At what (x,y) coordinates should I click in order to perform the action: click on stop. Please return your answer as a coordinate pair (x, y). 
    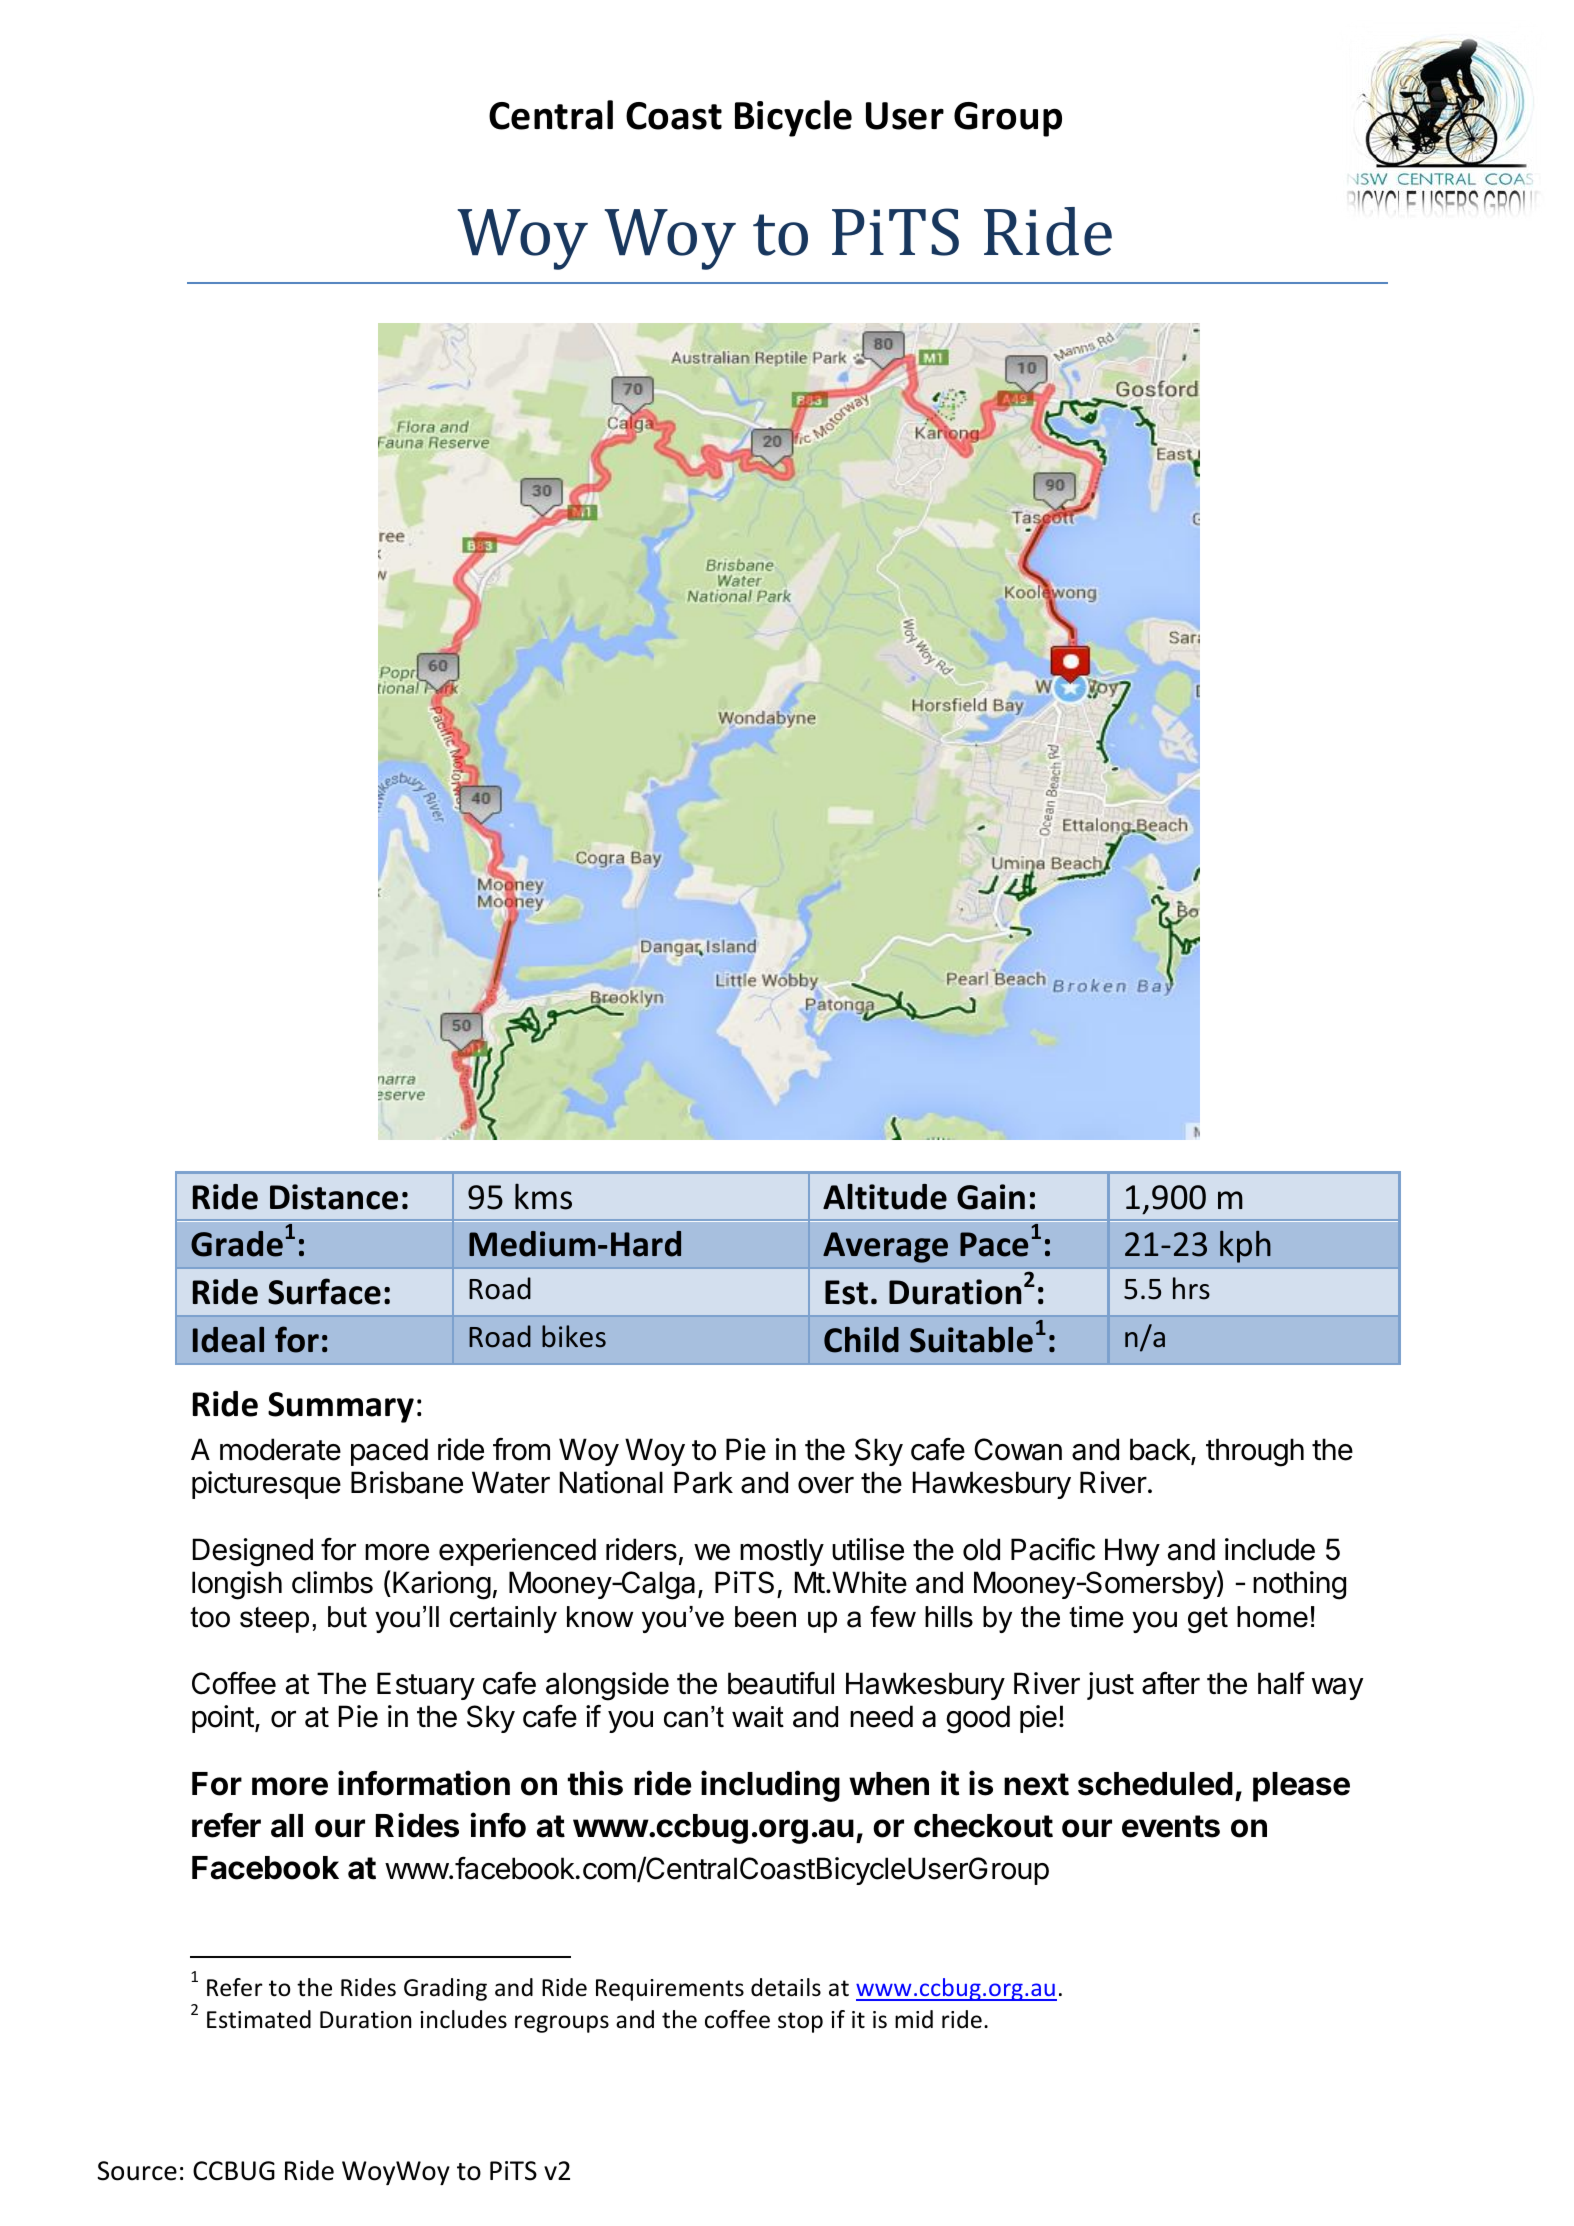
    Looking at the image, I should click on (800, 2022).
